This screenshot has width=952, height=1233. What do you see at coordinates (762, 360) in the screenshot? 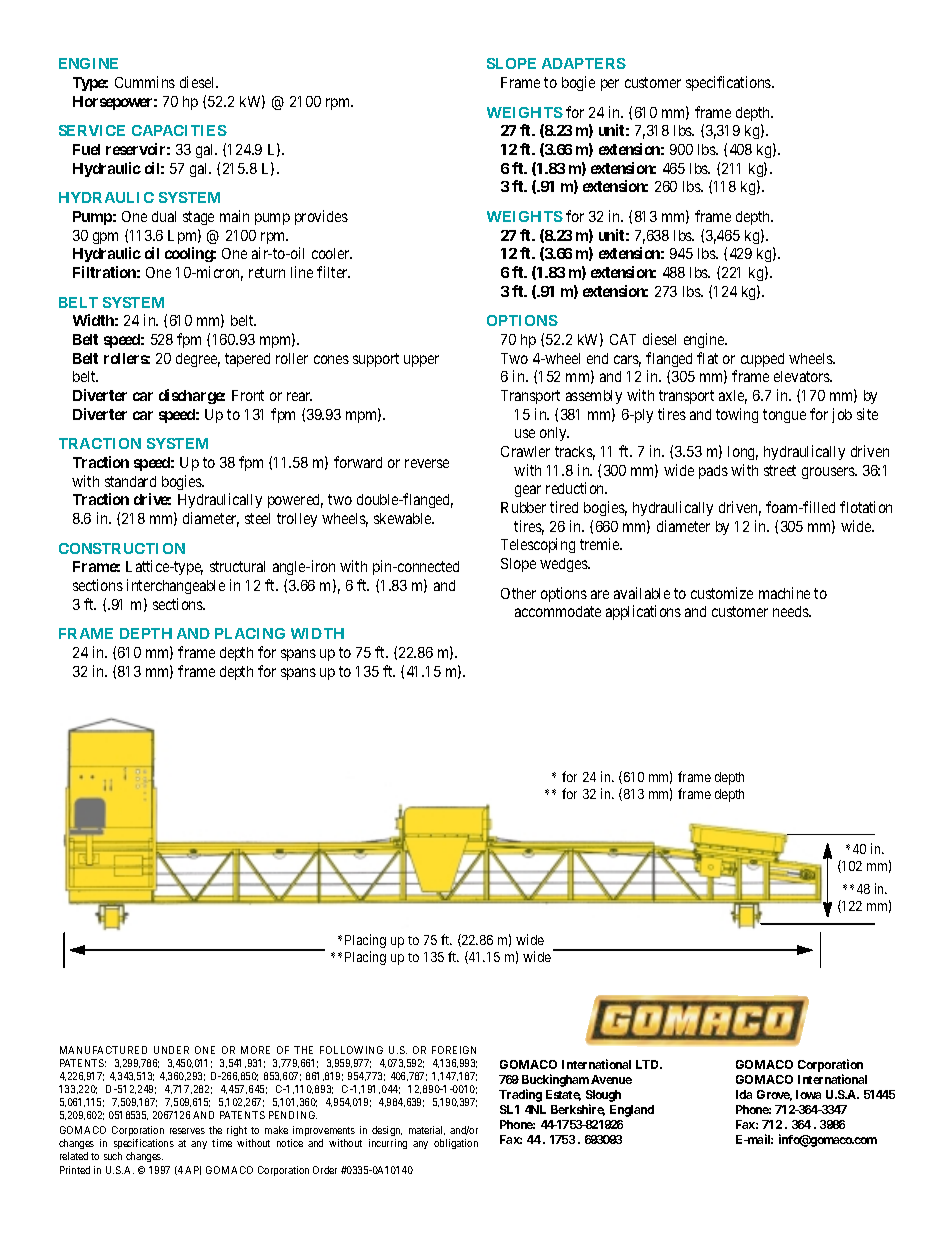
I see `cupped` at bounding box center [762, 360].
